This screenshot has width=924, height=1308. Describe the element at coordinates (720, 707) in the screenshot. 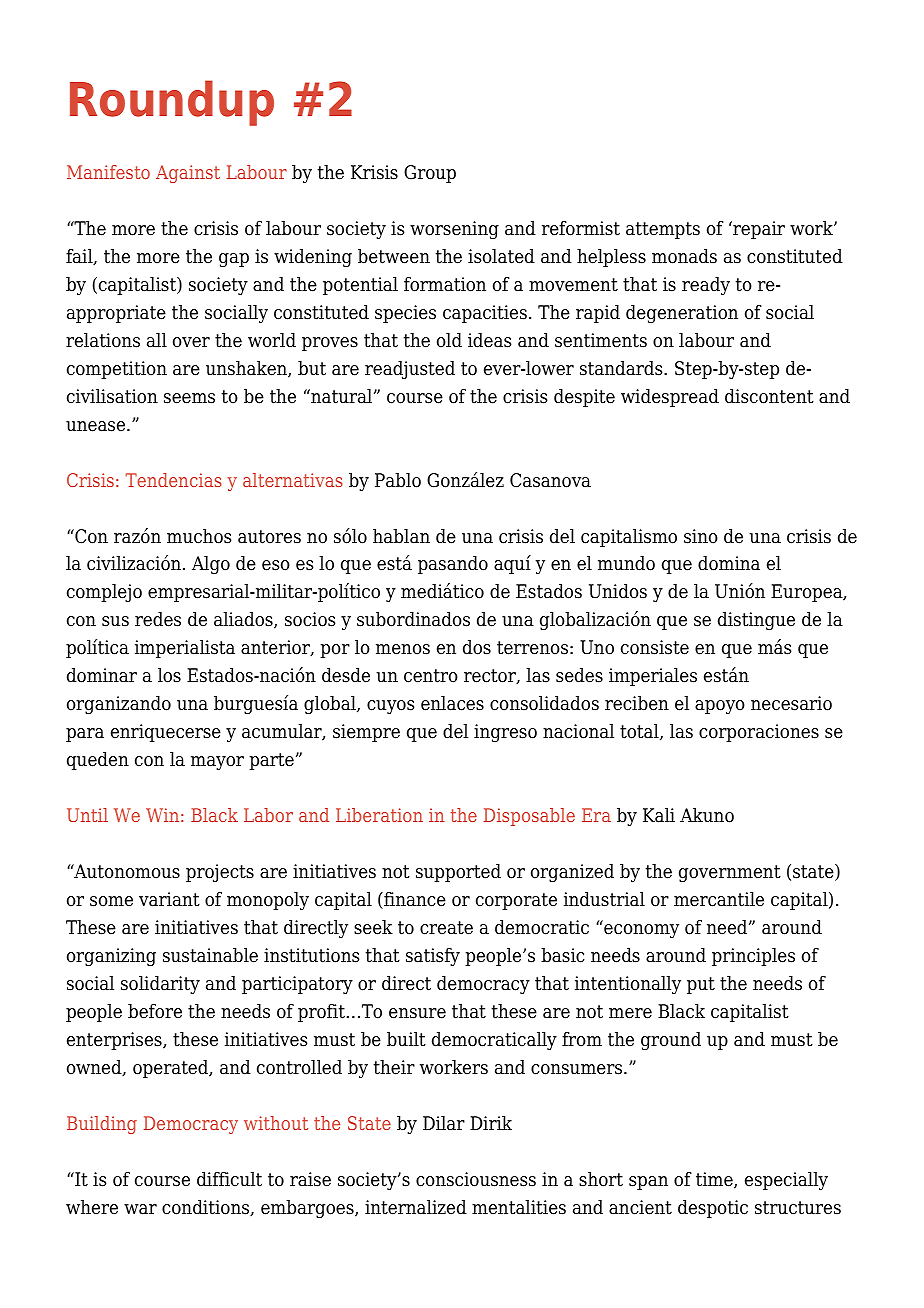

I see `apoyo` at that location.
